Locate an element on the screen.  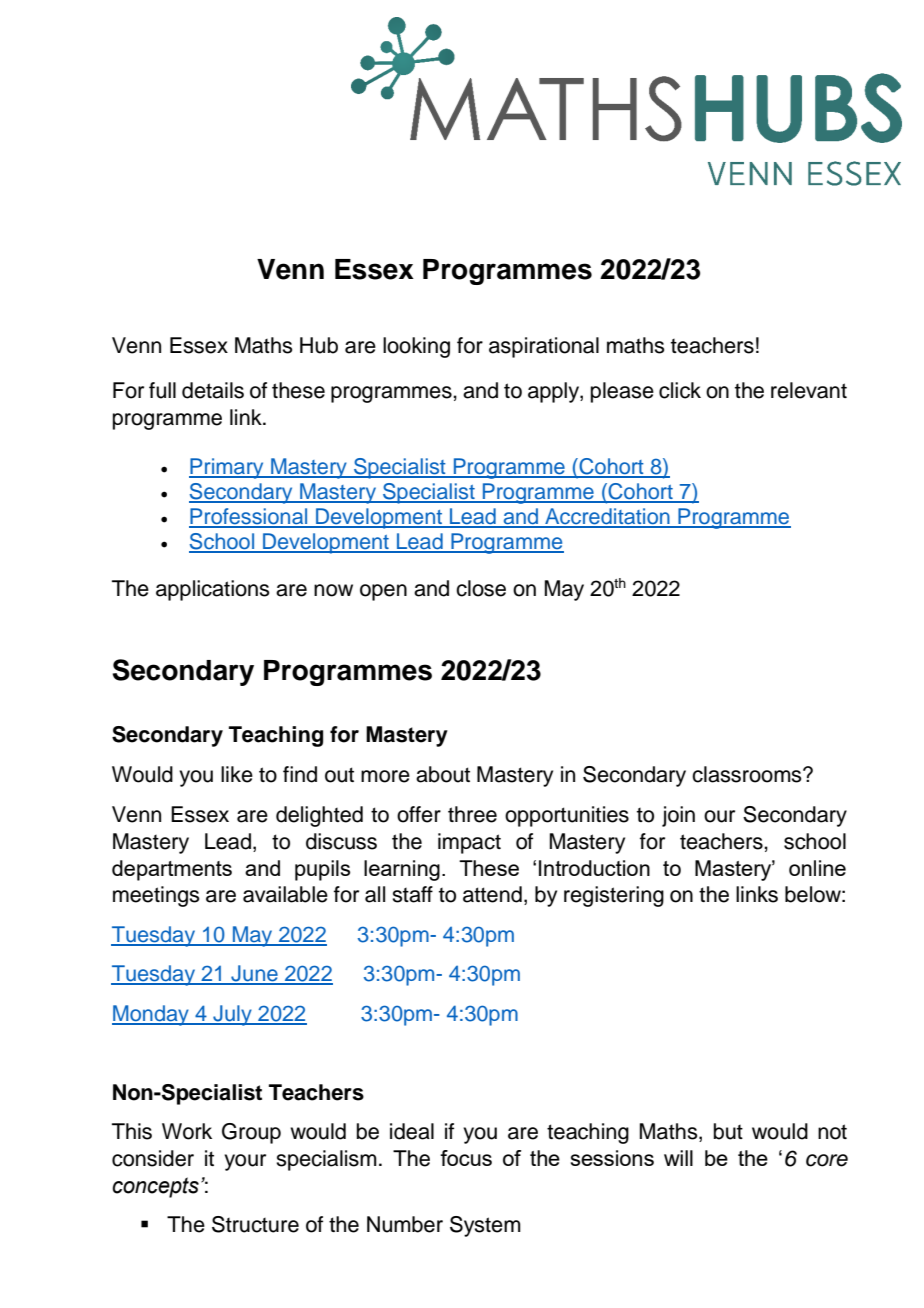
about is located at coordinates (443, 774).
